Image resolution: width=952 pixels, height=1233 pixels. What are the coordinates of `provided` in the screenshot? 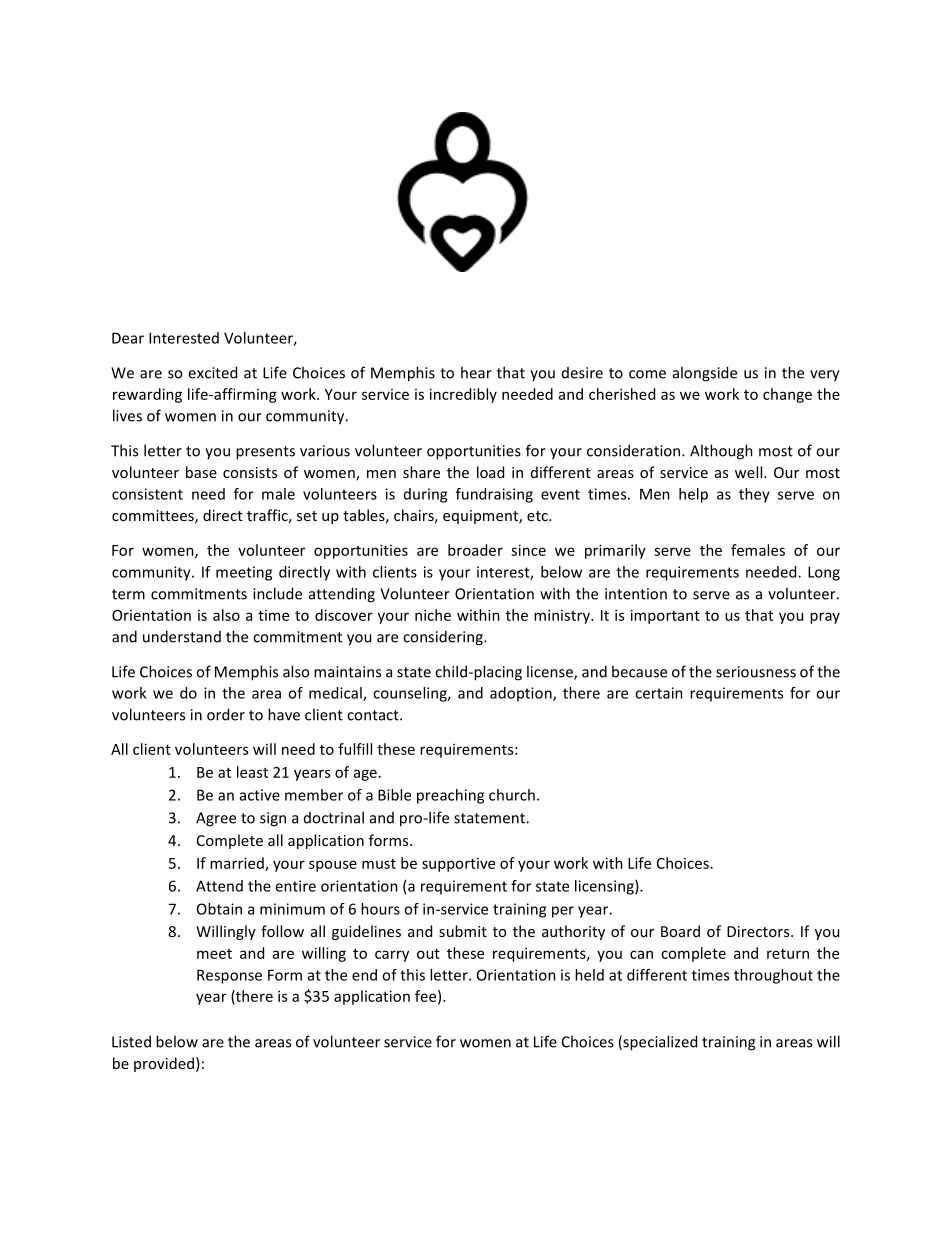 It's located at (164, 1064).
